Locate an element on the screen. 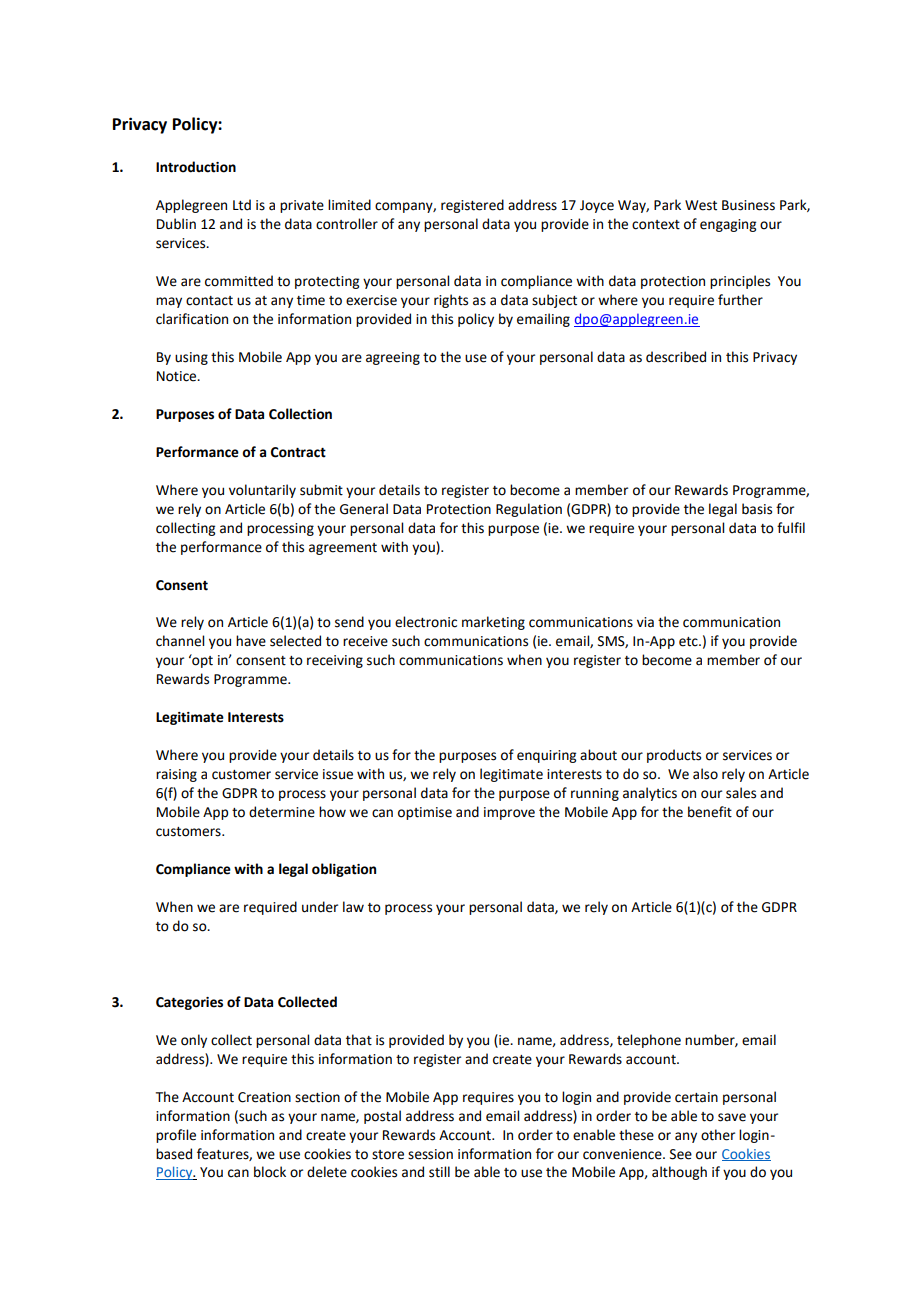 This screenshot has width=924, height=1308. other is located at coordinates (718, 1135).
